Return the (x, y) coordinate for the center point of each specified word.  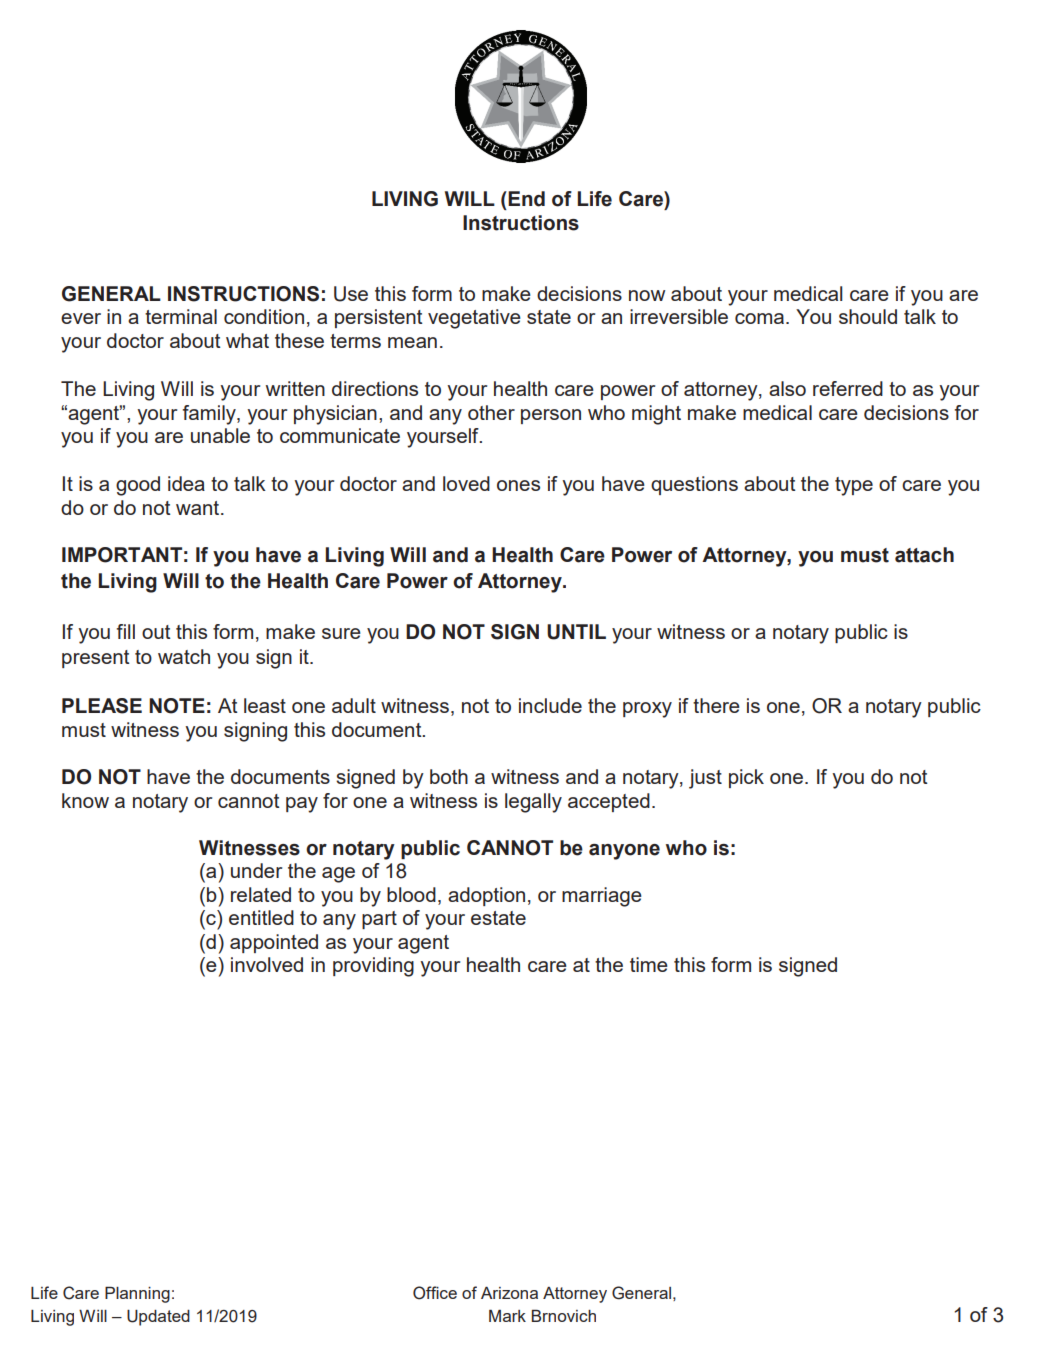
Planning (137, 1294)
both (449, 776)
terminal (181, 316)
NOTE (177, 706)
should (868, 316)
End (525, 199)
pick (746, 778)
